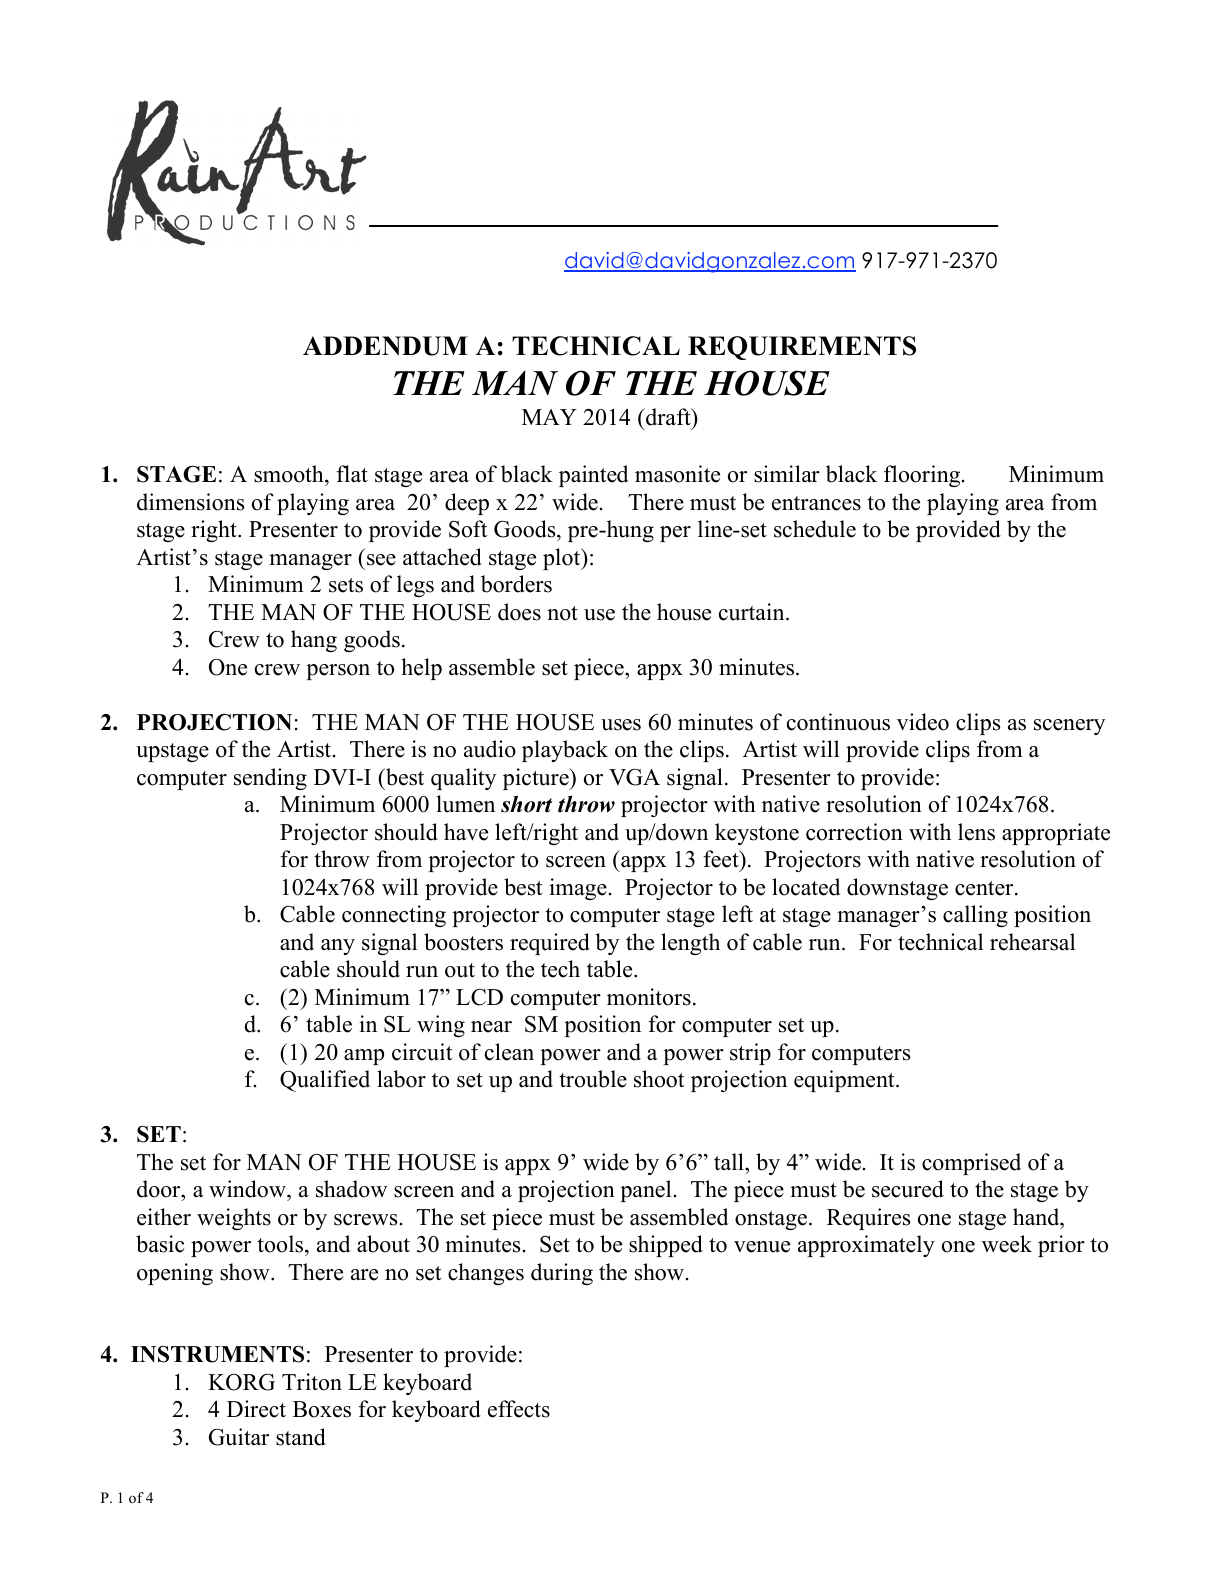 The height and width of the document is (1579, 1220). I want to click on Direct, so click(256, 1409).
